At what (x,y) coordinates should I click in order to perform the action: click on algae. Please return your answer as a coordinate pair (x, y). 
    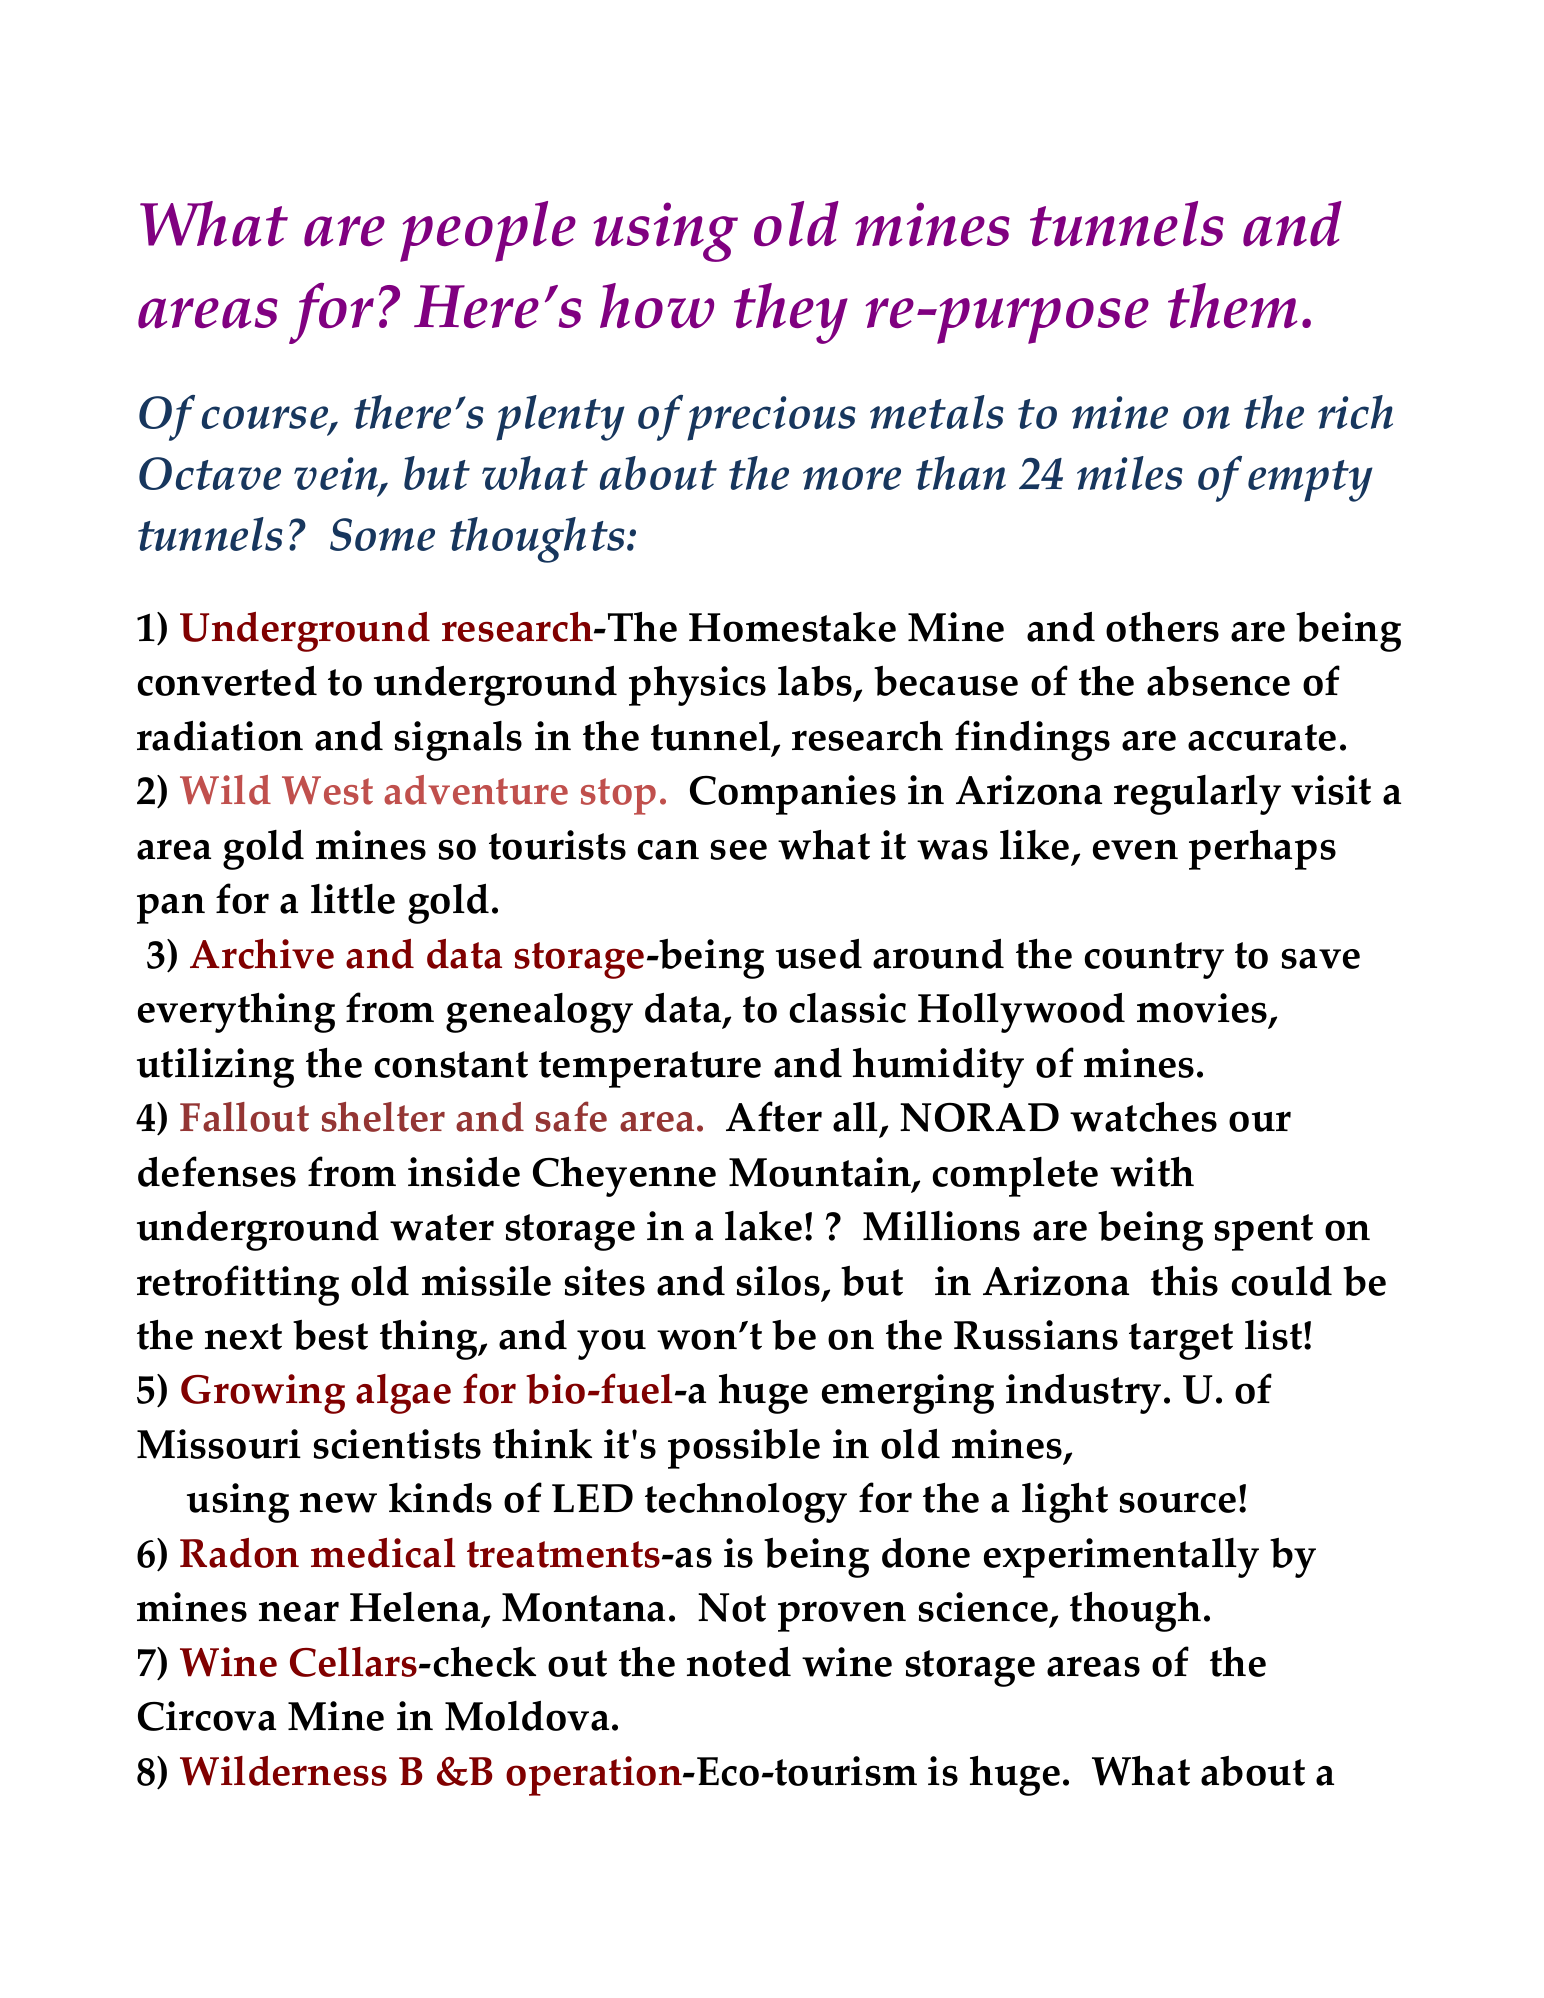
    Looking at the image, I should click on (403, 1394).
